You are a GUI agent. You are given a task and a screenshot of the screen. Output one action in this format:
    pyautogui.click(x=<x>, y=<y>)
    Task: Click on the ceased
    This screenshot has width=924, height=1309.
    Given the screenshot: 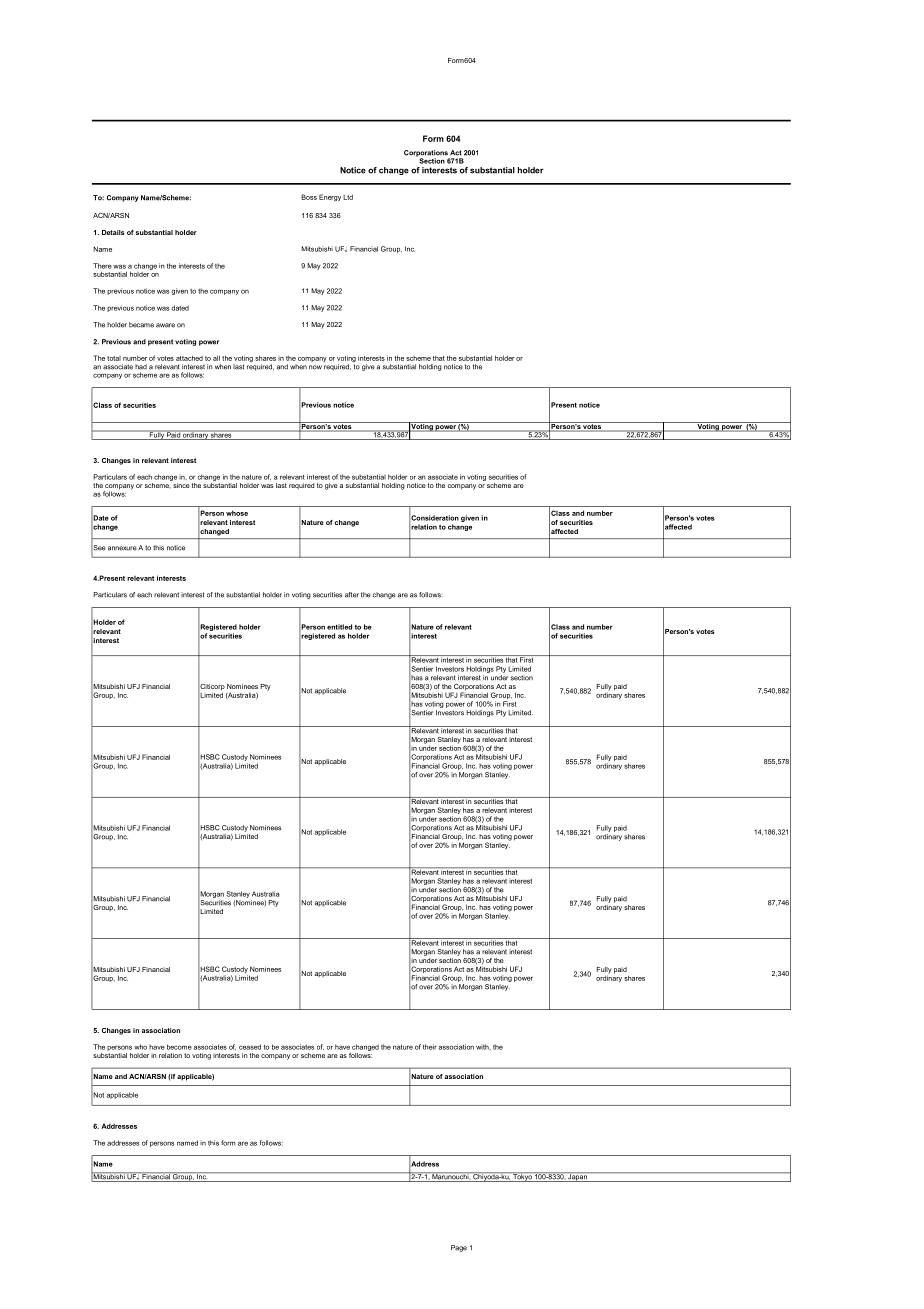 What is the action you would take?
    pyautogui.click(x=250, y=1047)
